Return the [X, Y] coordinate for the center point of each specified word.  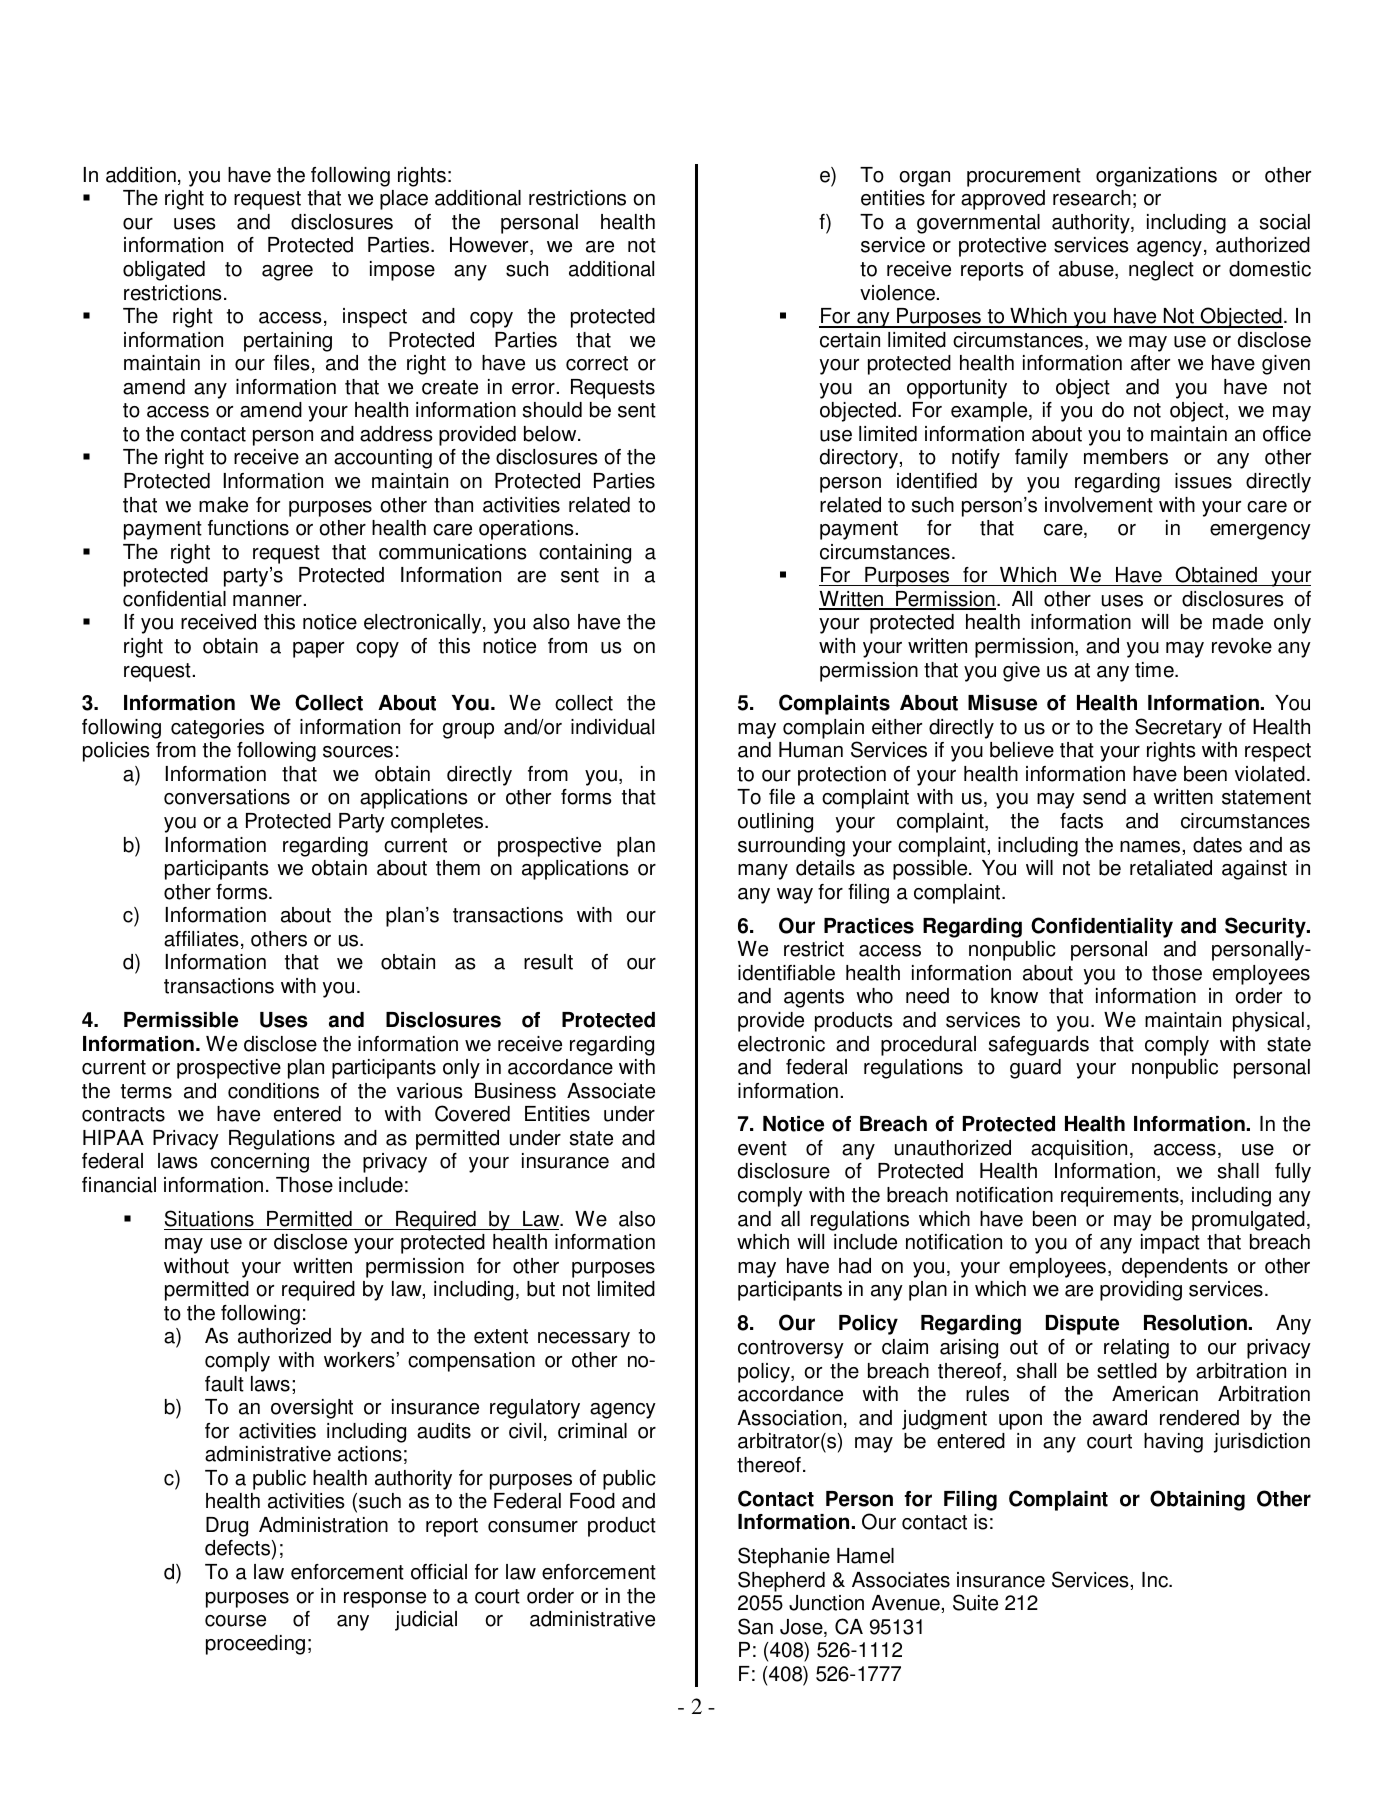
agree [287, 273]
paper [318, 650]
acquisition [1079, 1150]
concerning [260, 1163]
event [762, 1148]
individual [612, 727]
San [755, 1626]
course [235, 1621]
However [490, 246]
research [1092, 198]
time [1155, 670]
